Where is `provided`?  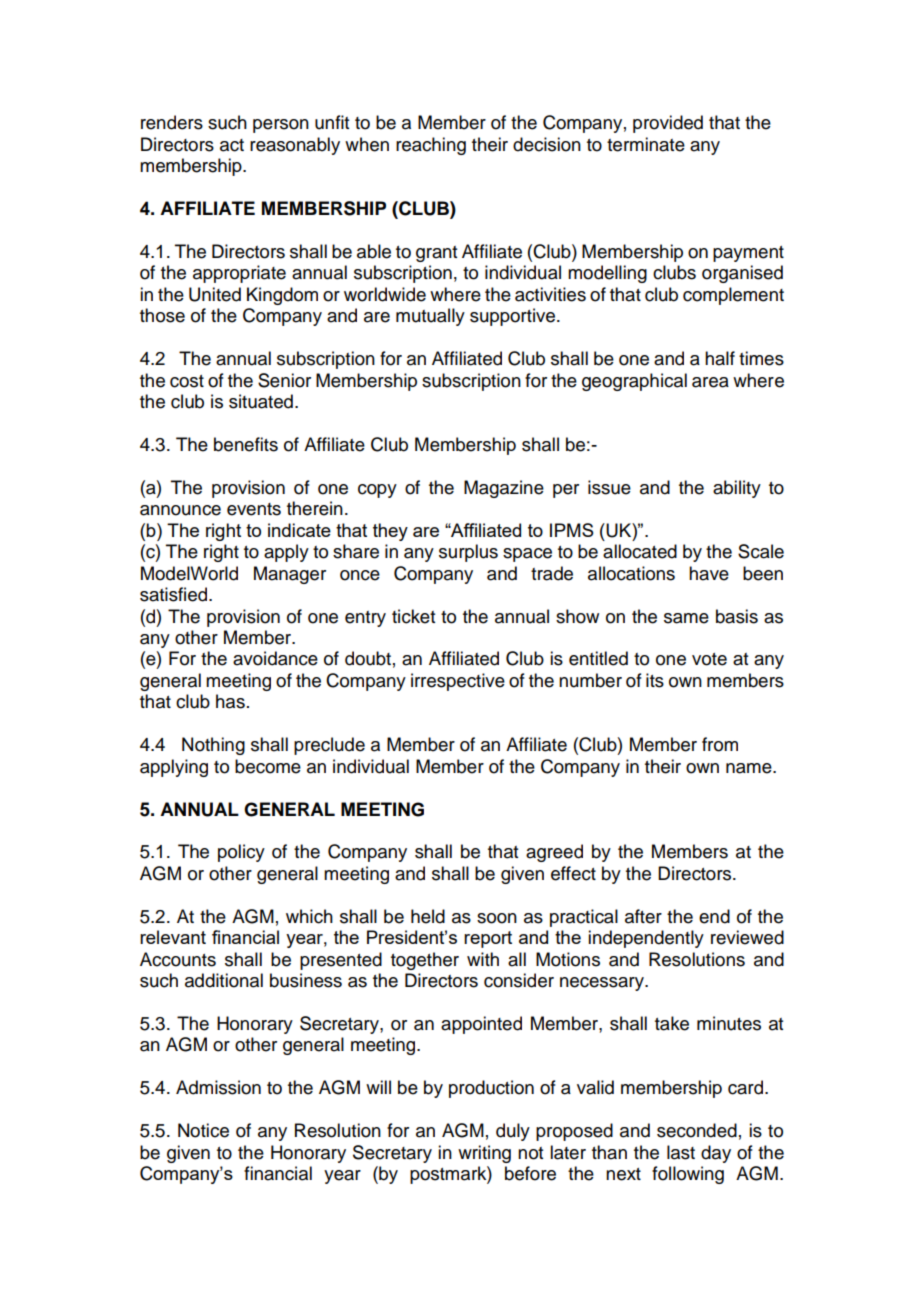 provided is located at coordinates (668, 124).
